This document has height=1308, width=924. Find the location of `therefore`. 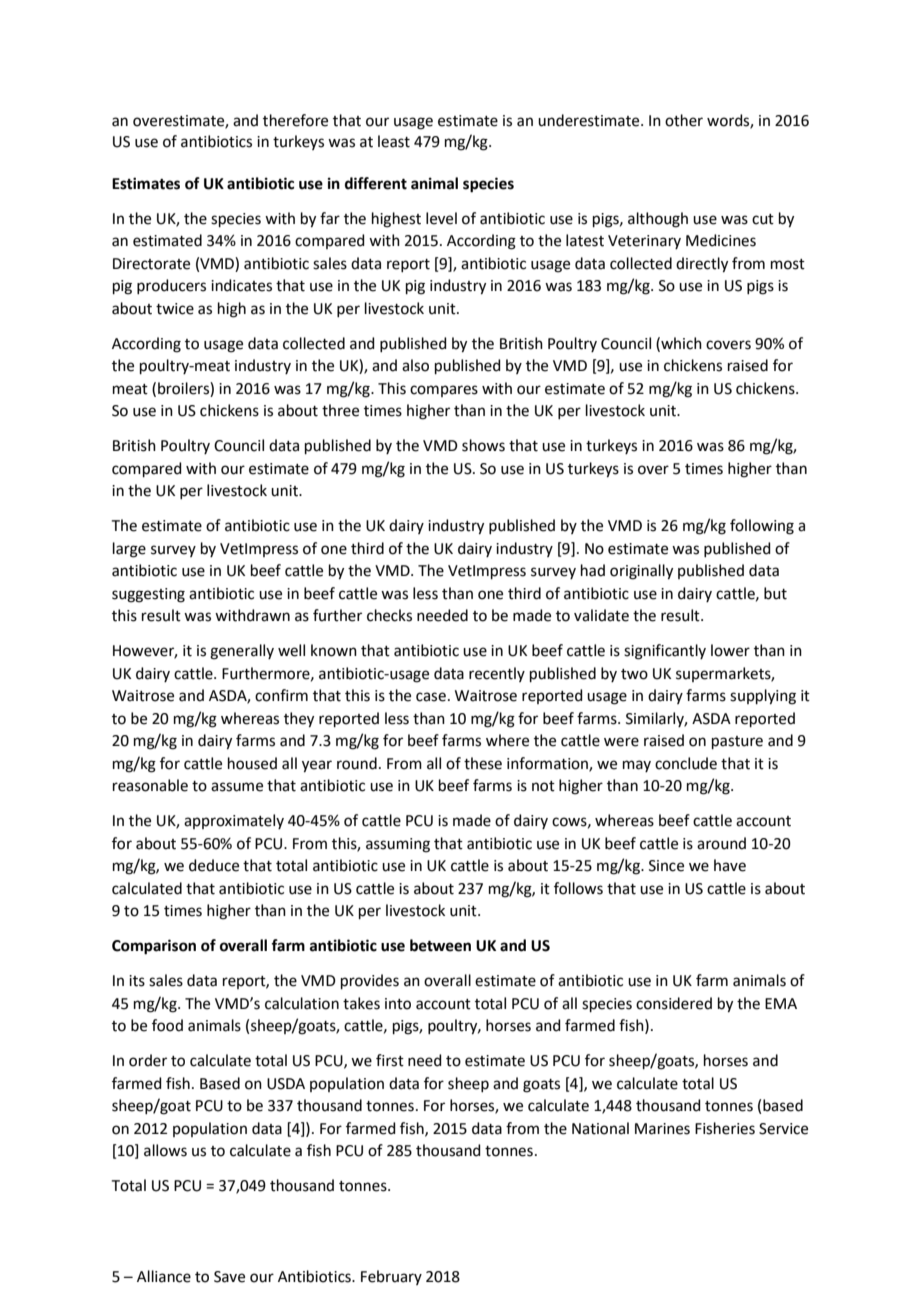

therefore is located at coordinates (295, 120).
